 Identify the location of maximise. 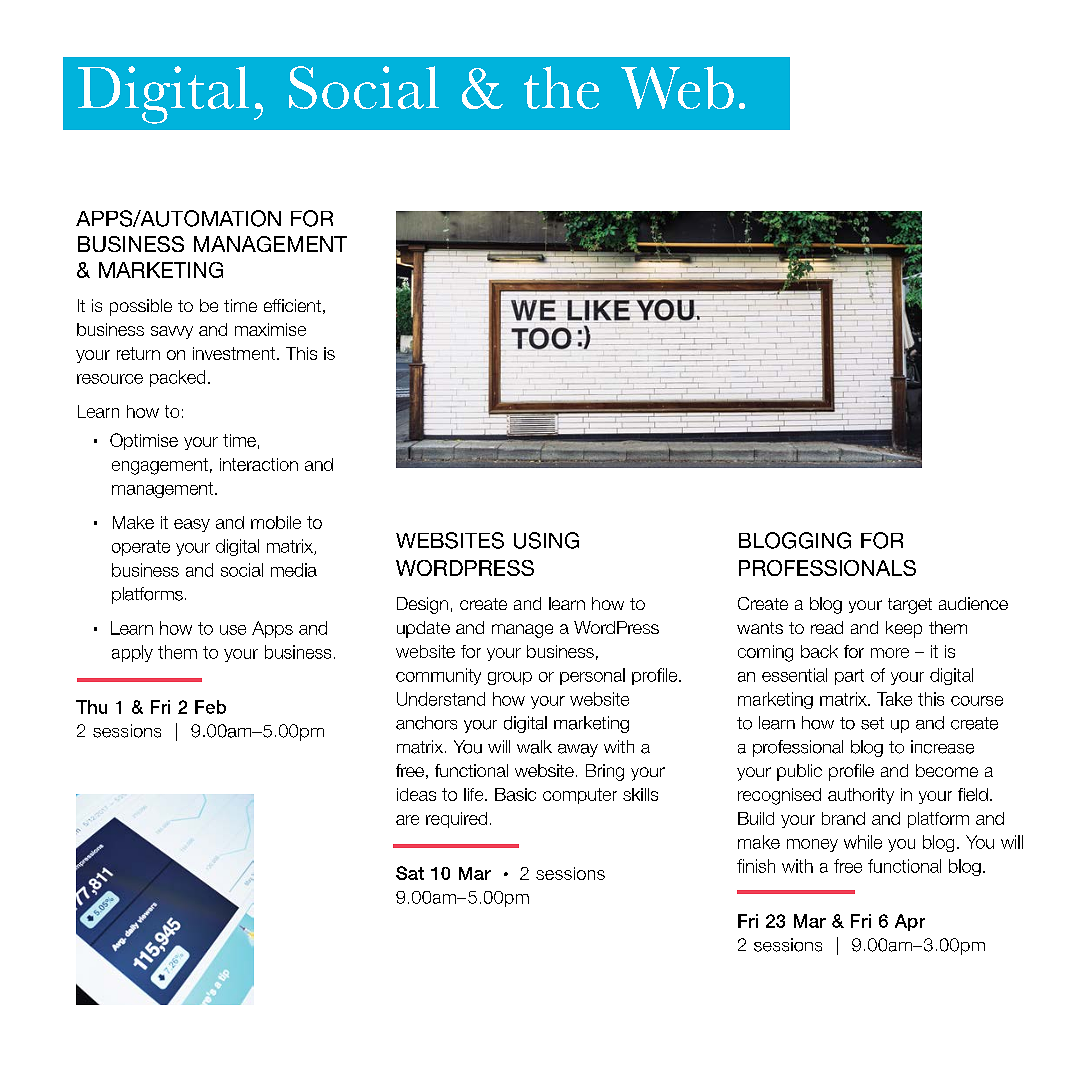
(270, 329).
